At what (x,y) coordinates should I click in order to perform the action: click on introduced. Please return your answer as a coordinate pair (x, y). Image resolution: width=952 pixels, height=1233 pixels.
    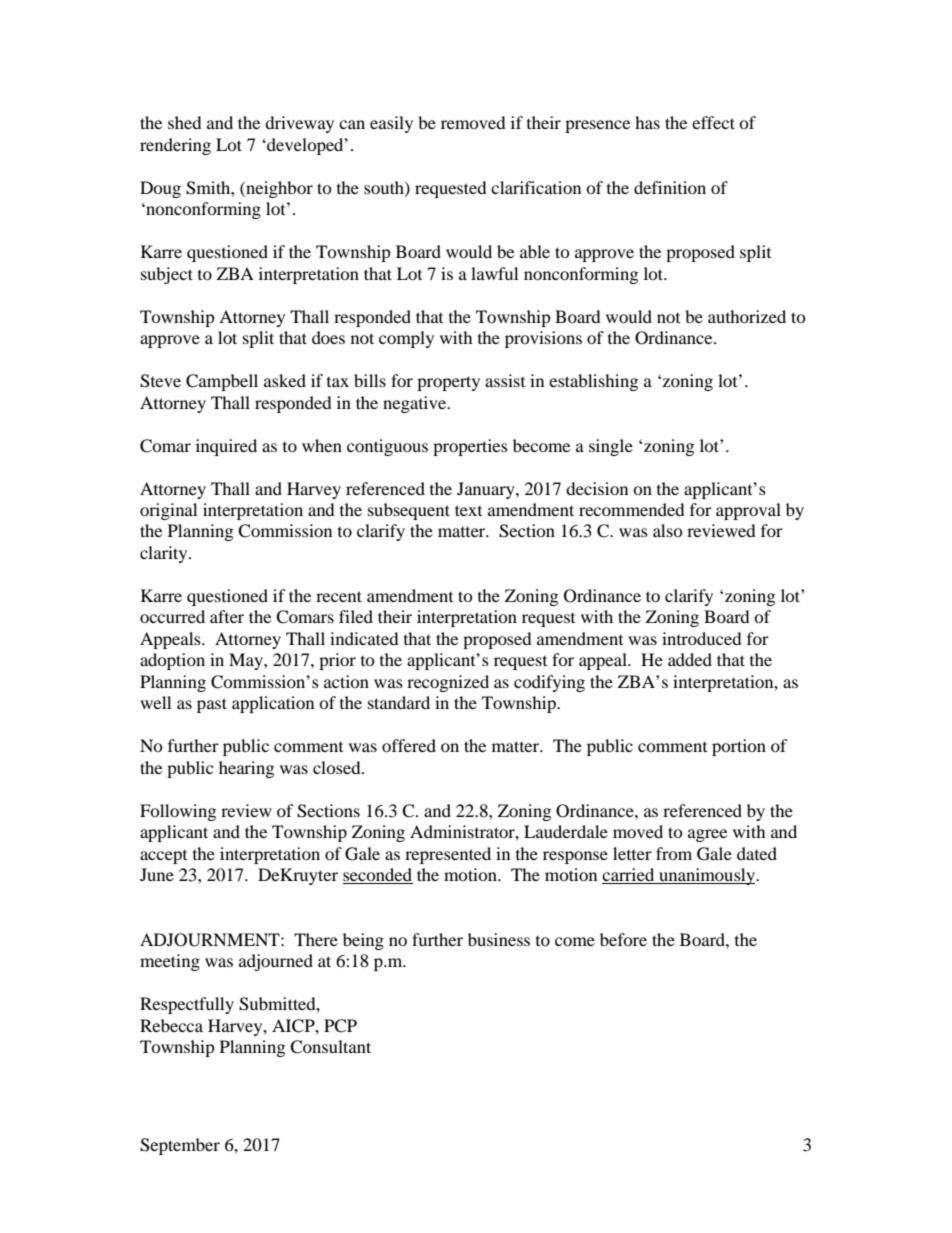
    Looking at the image, I should click on (702, 638).
